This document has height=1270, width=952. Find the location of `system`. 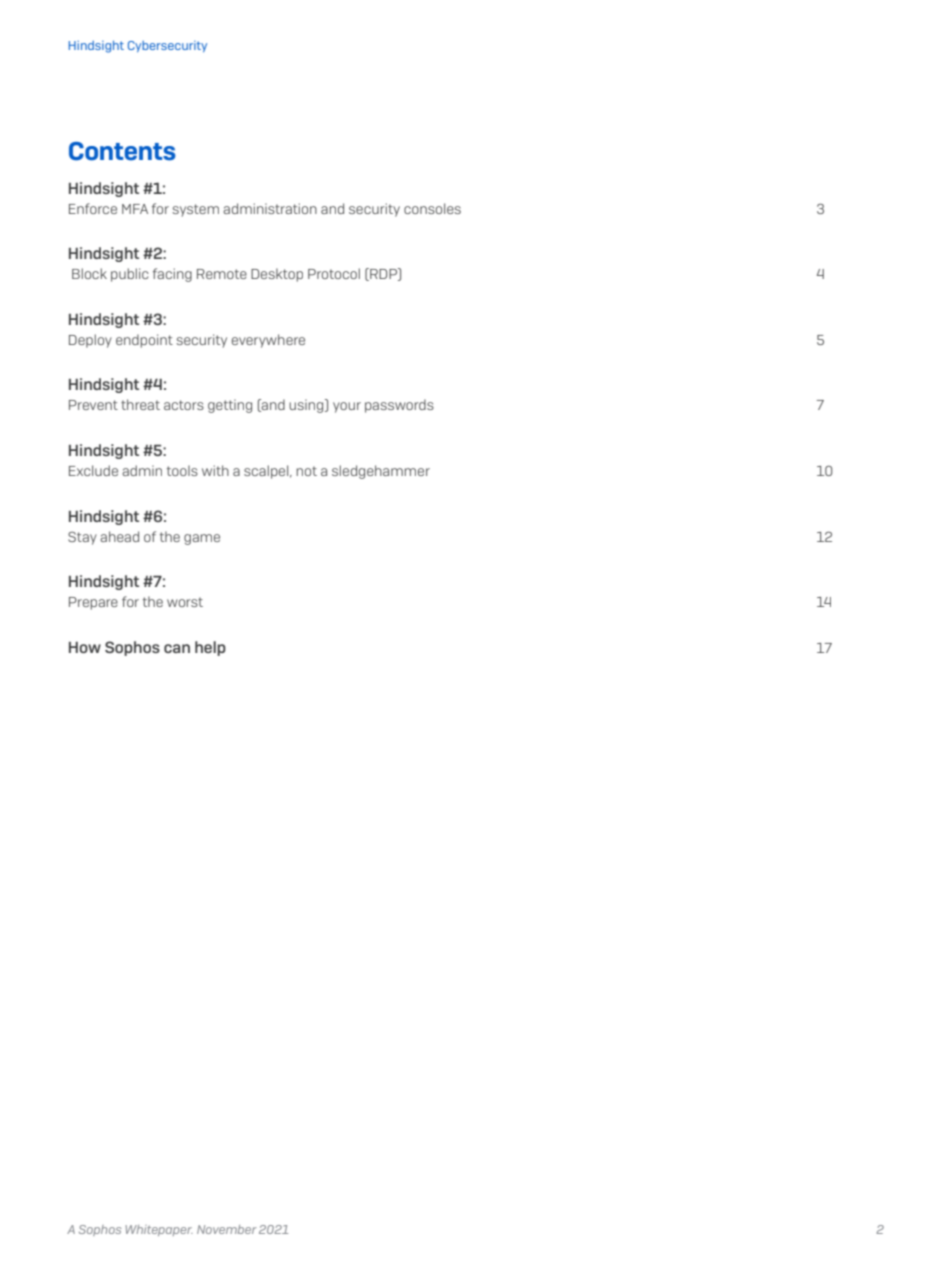

system is located at coordinates (195, 210).
